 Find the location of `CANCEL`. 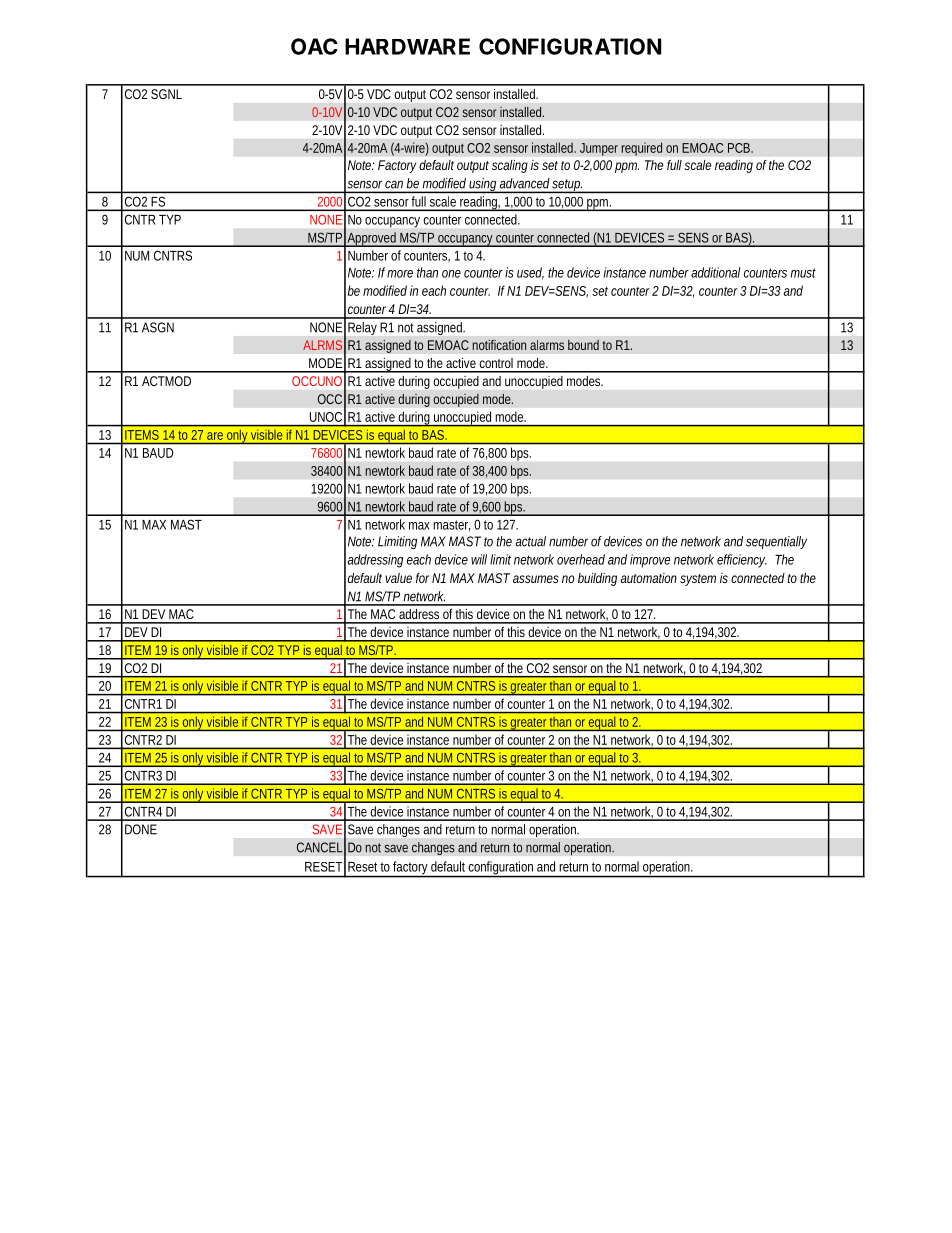

CANCEL is located at coordinates (319, 847).
